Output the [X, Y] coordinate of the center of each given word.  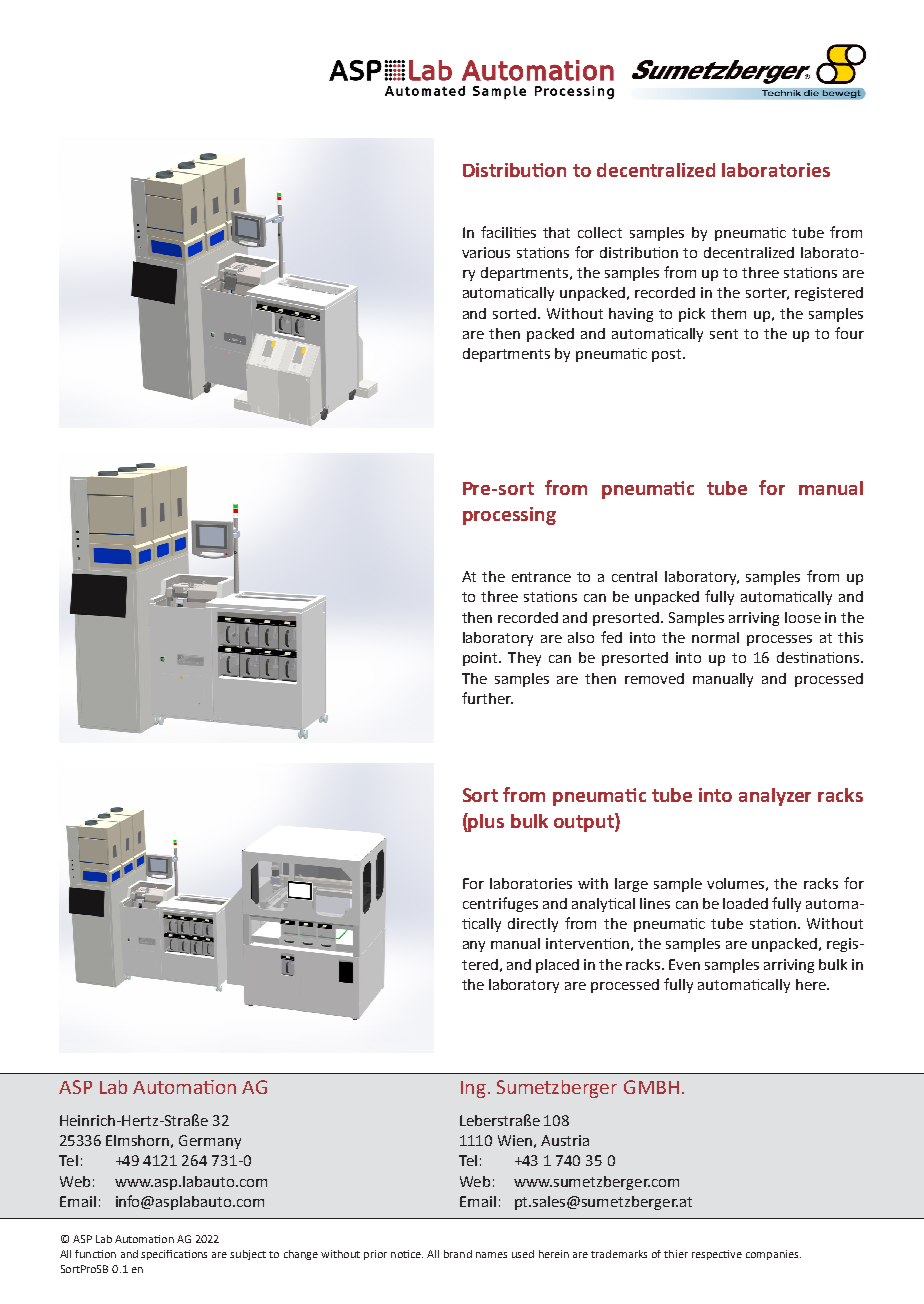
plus [485, 822]
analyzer [775, 797]
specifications [174, 1255]
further [487, 698]
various [486, 252]
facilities [508, 232]
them [728, 313]
